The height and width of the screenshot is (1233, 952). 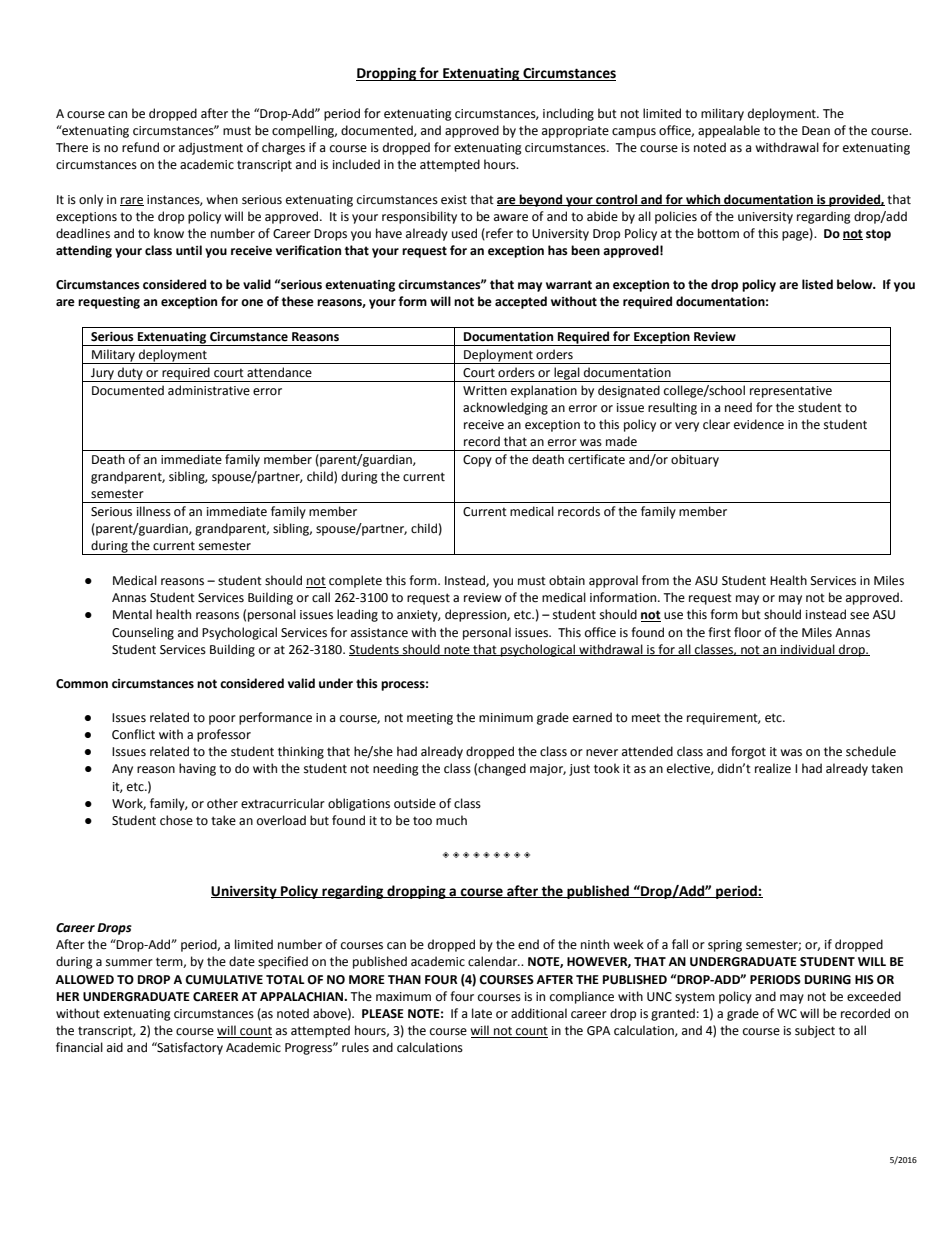 I want to click on subject, so click(x=815, y=1031).
